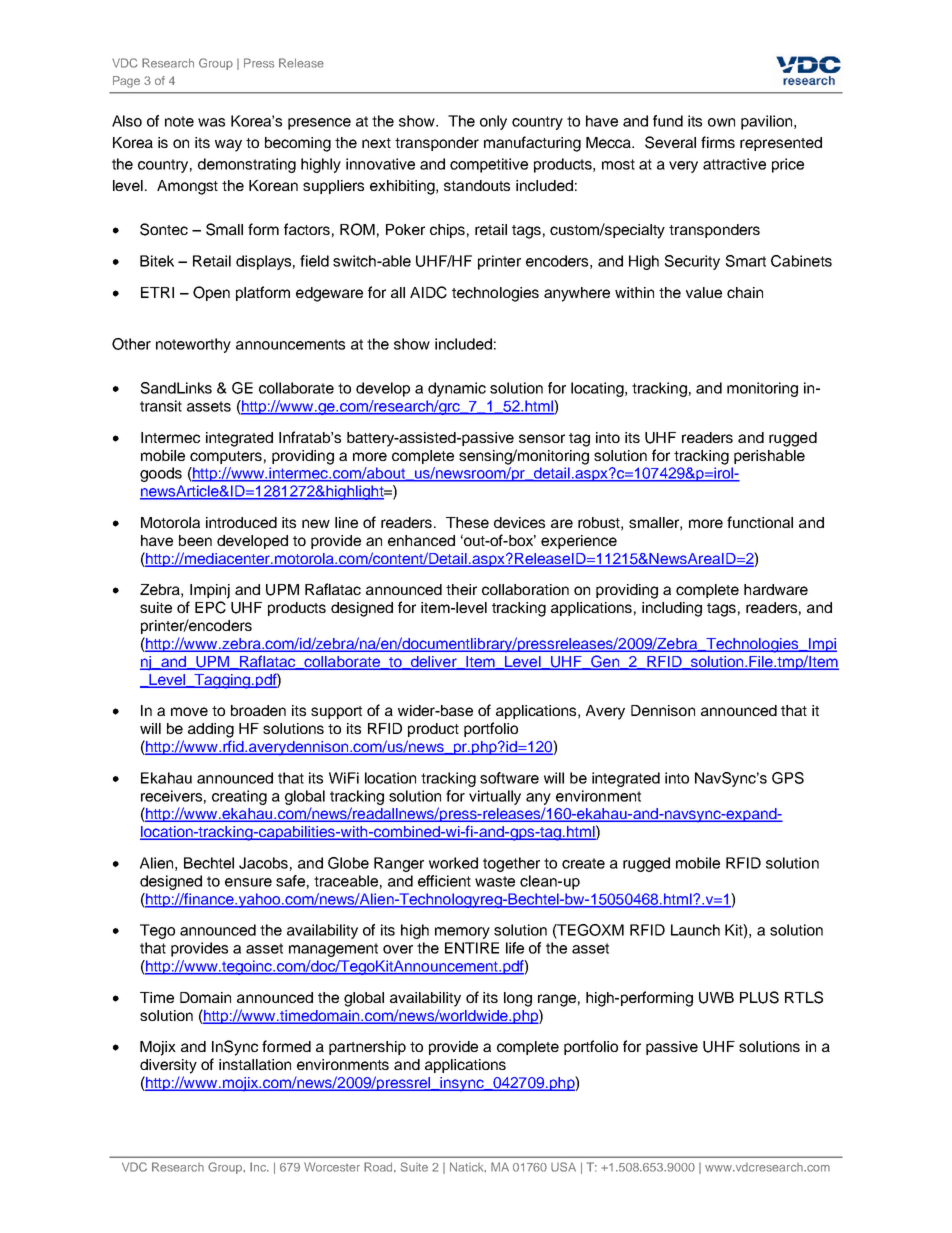 The width and height of the screenshot is (952, 1233). Describe the element at coordinates (493, 122) in the screenshot. I see `only` at that location.
